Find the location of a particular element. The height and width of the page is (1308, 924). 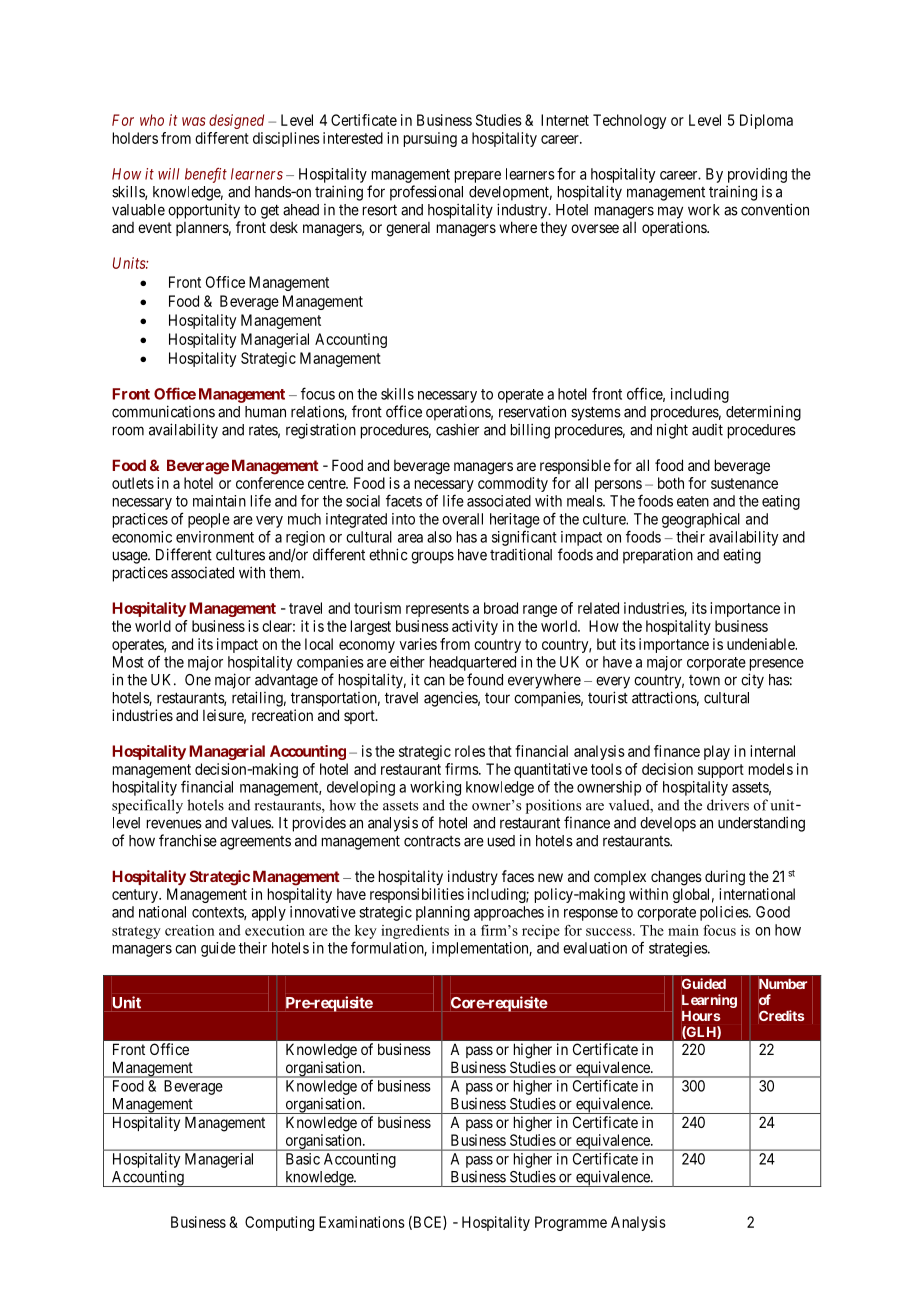

people is located at coordinates (209, 520).
